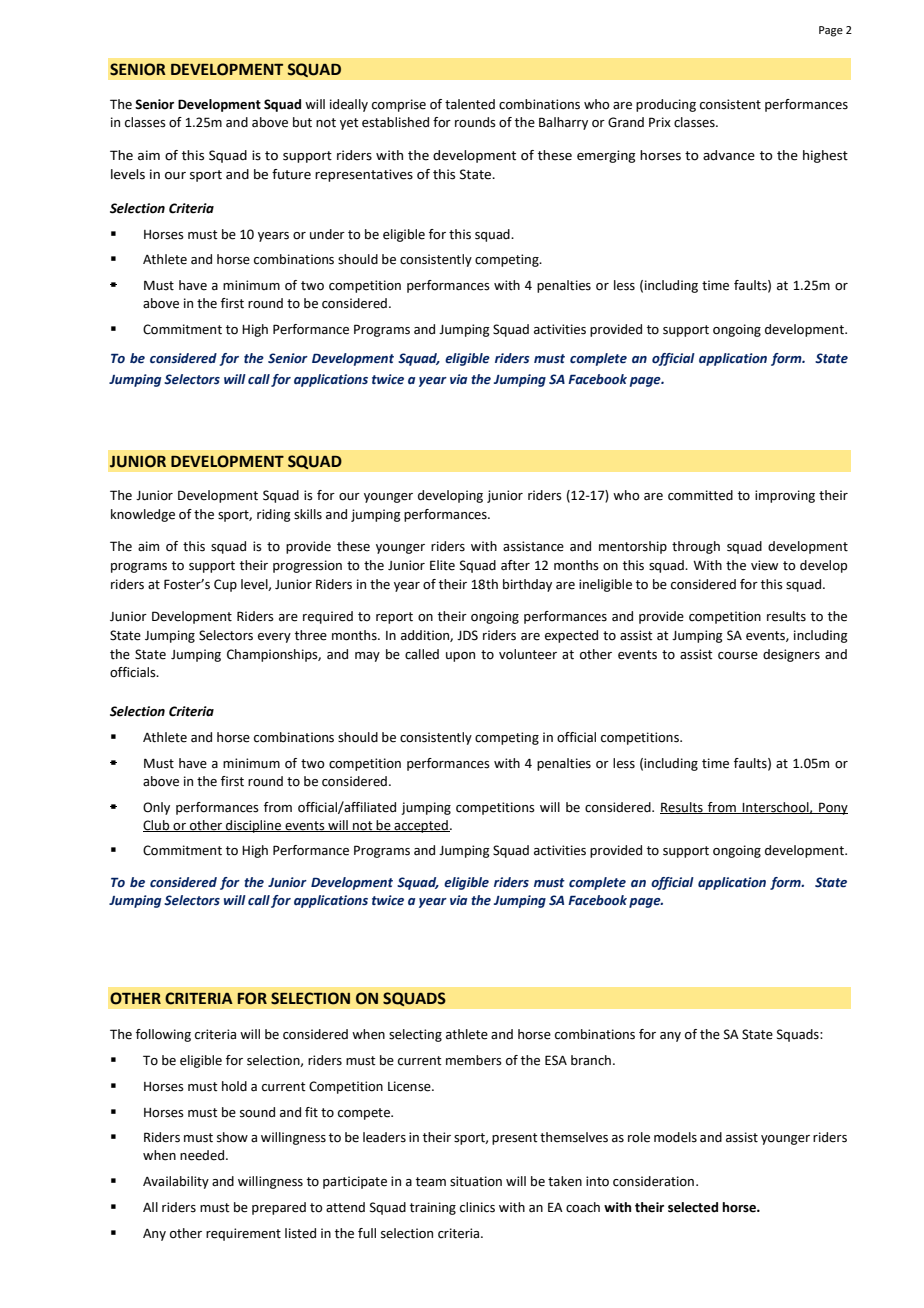  What do you see at coordinates (460, 657) in the document?
I see `upon` at bounding box center [460, 657].
